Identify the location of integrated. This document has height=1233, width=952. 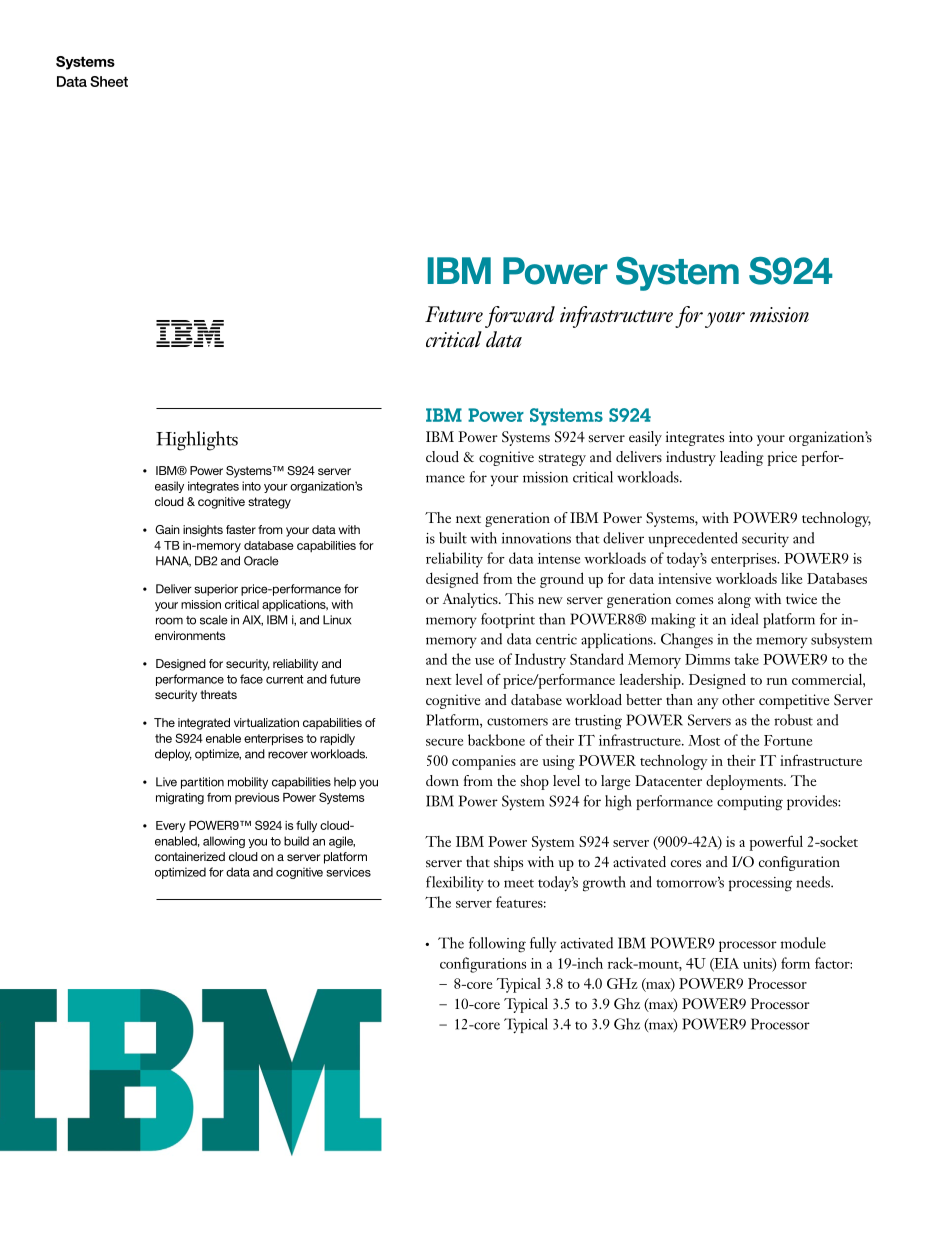
(204, 724).
